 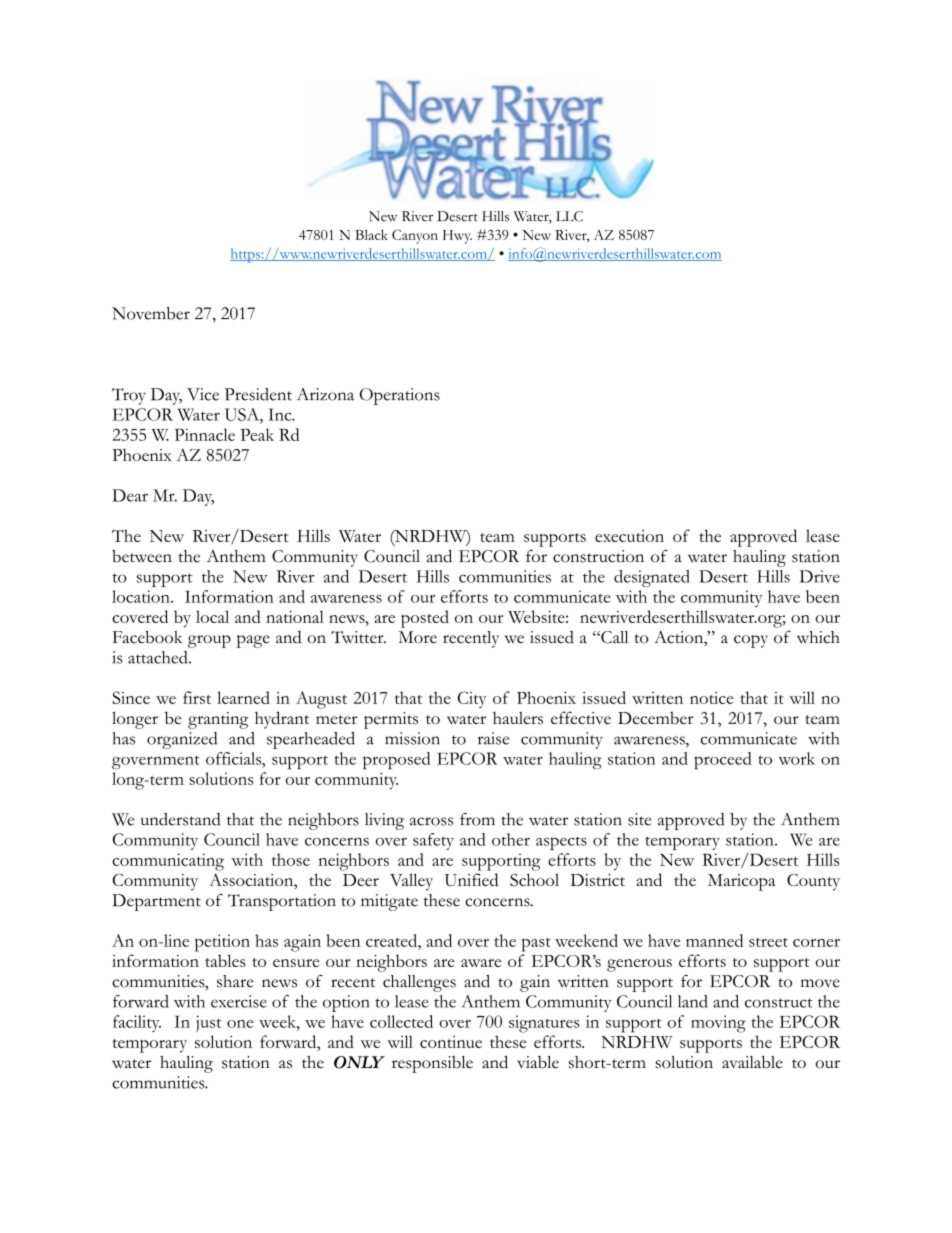 I want to click on just, so click(x=208, y=1023).
